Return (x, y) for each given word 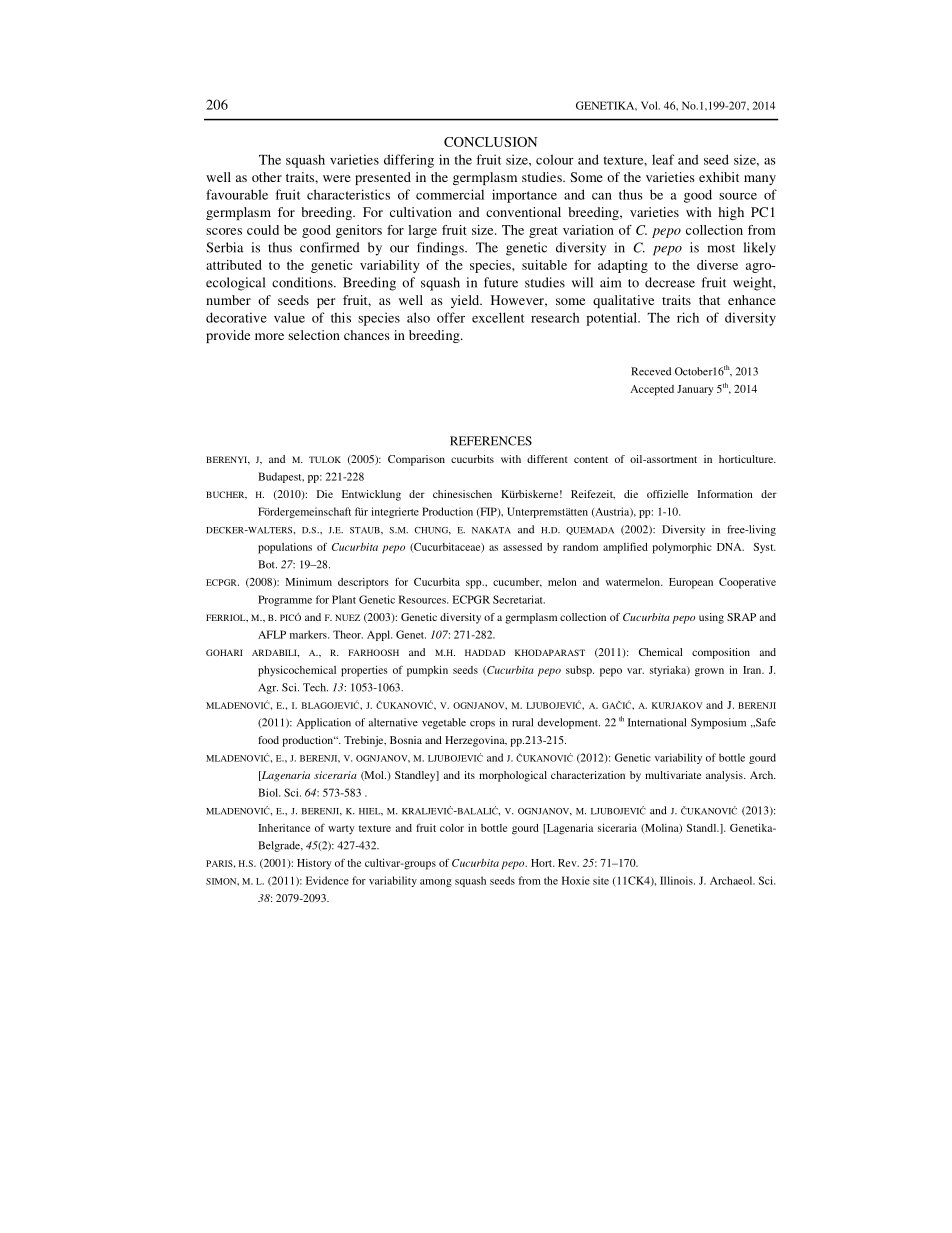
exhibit (719, 177)
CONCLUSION (490, 142)
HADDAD (485, 652)
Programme (285, 600)
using (711, 618)
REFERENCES (491, 441)
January (695, 390)
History (314, 864)
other (267, 177)
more (269, 336)
